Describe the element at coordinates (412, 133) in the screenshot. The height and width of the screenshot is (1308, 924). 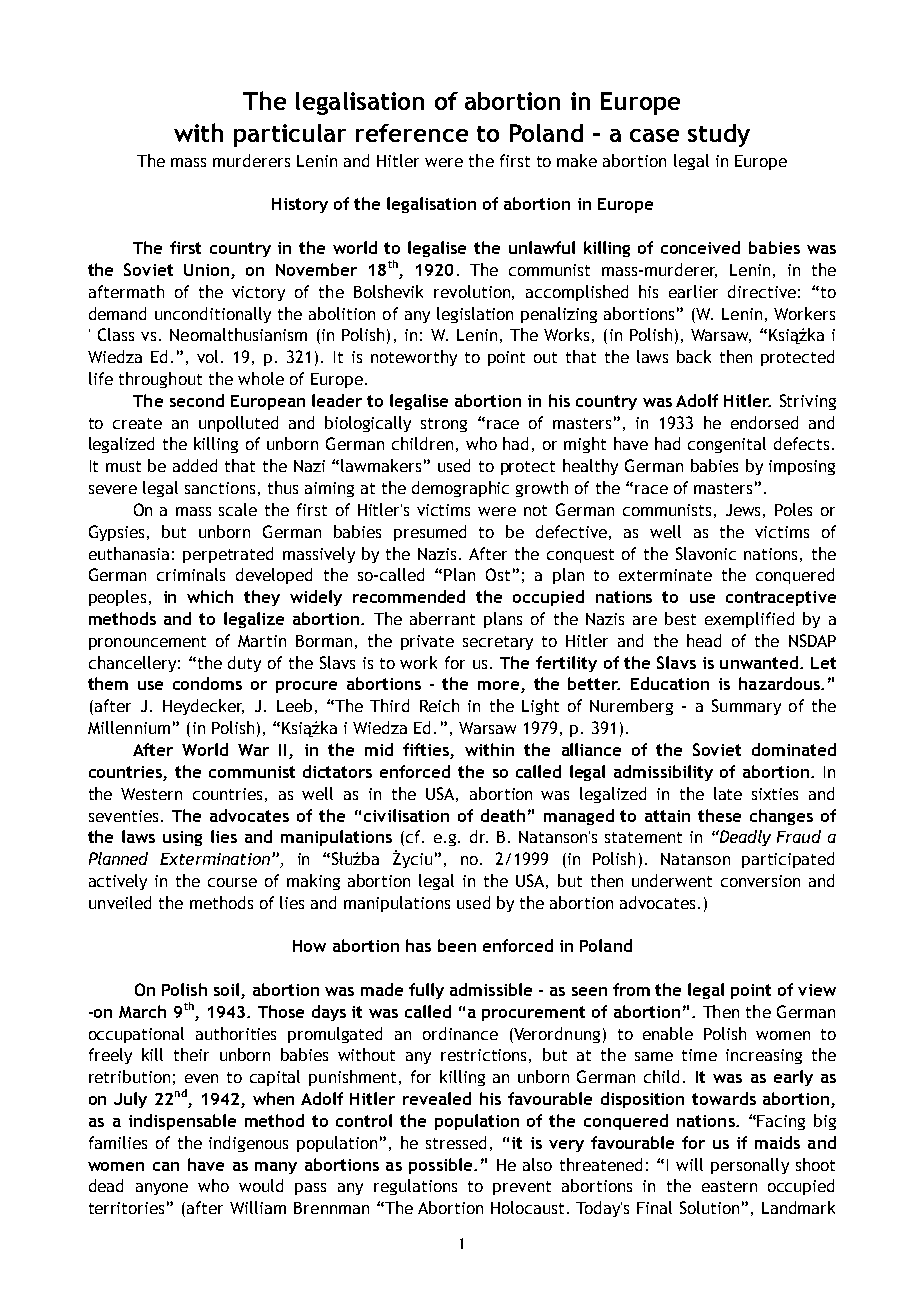
I see `reference` at that location.
